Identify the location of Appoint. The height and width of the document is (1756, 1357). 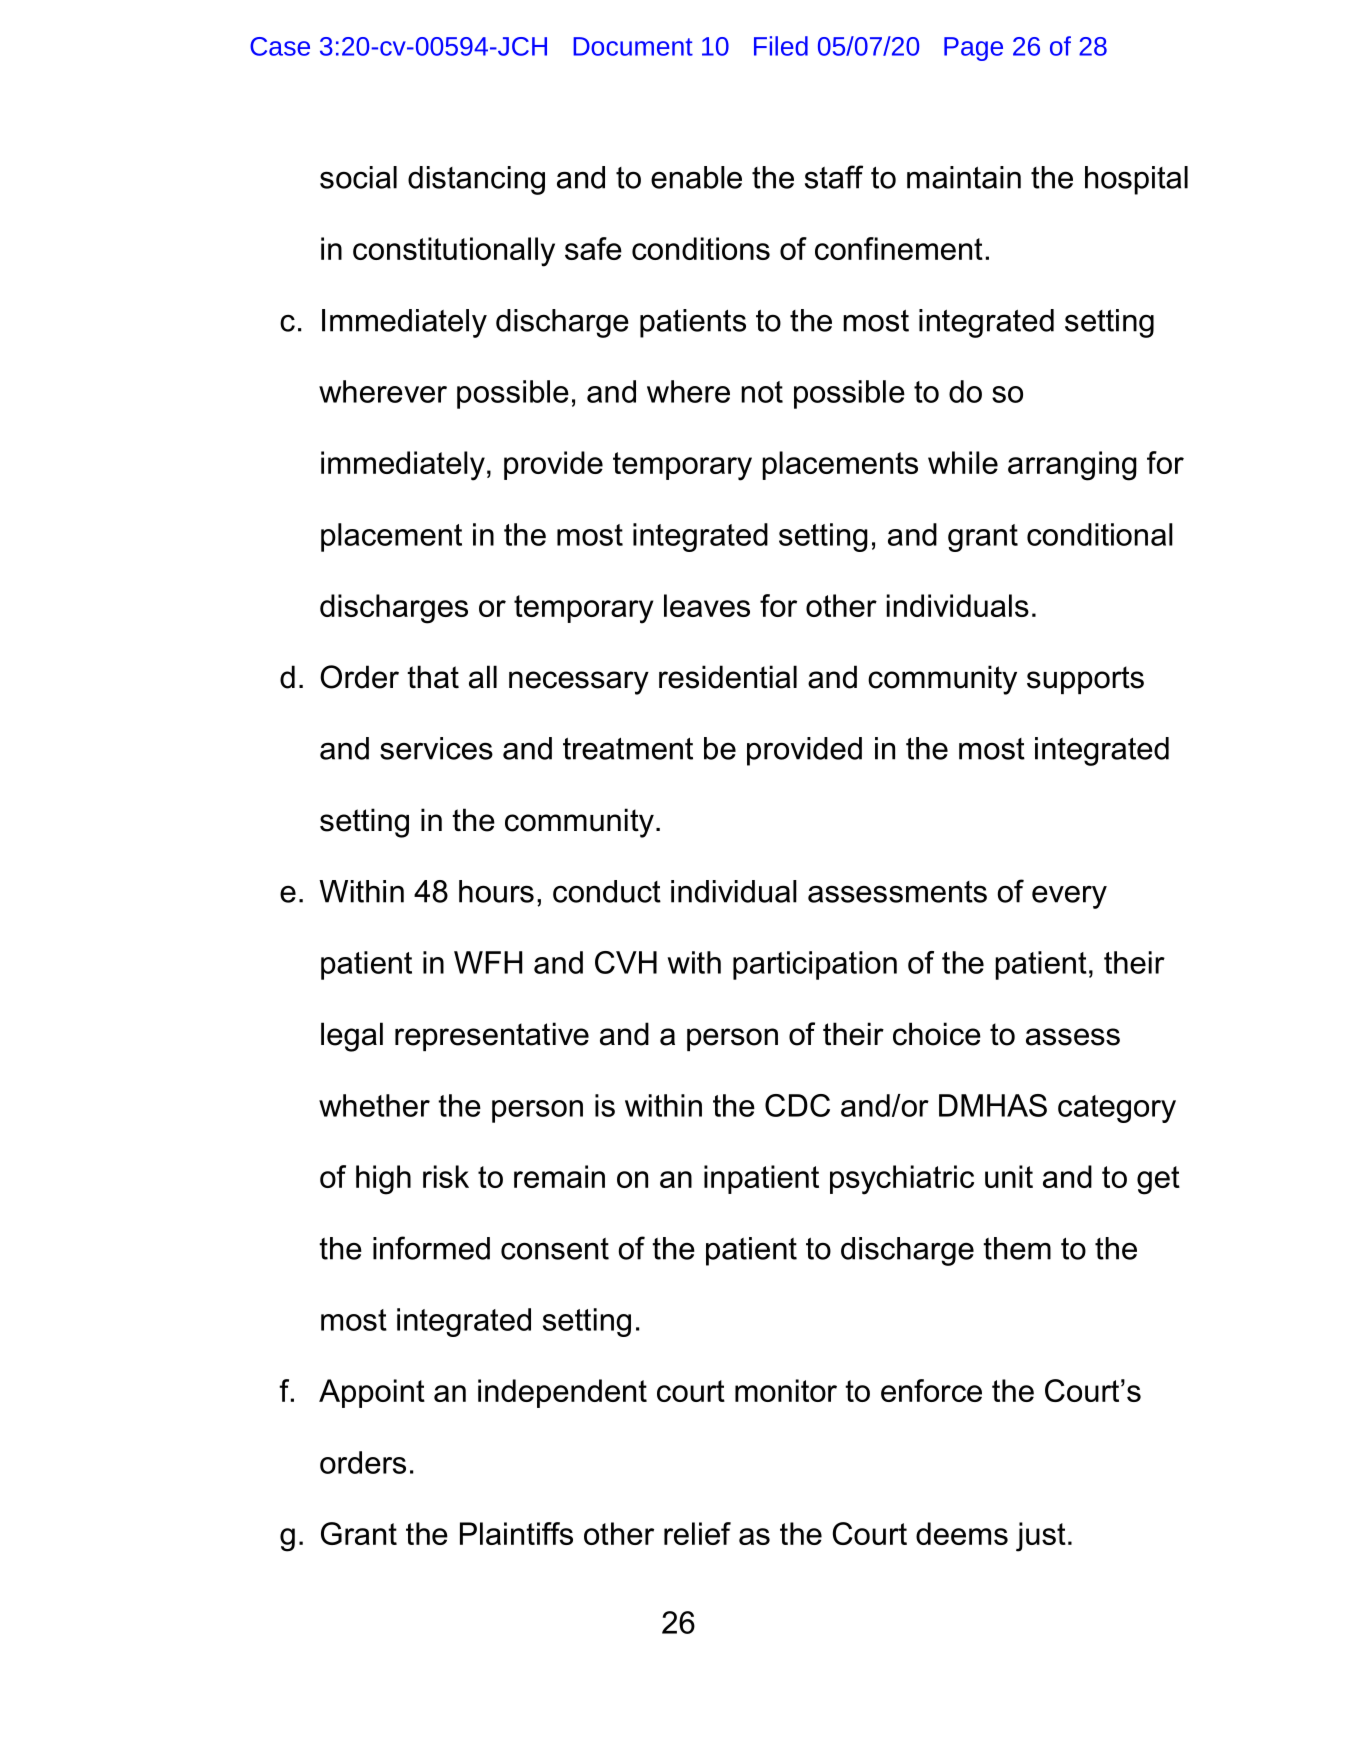
(372, 1393).
